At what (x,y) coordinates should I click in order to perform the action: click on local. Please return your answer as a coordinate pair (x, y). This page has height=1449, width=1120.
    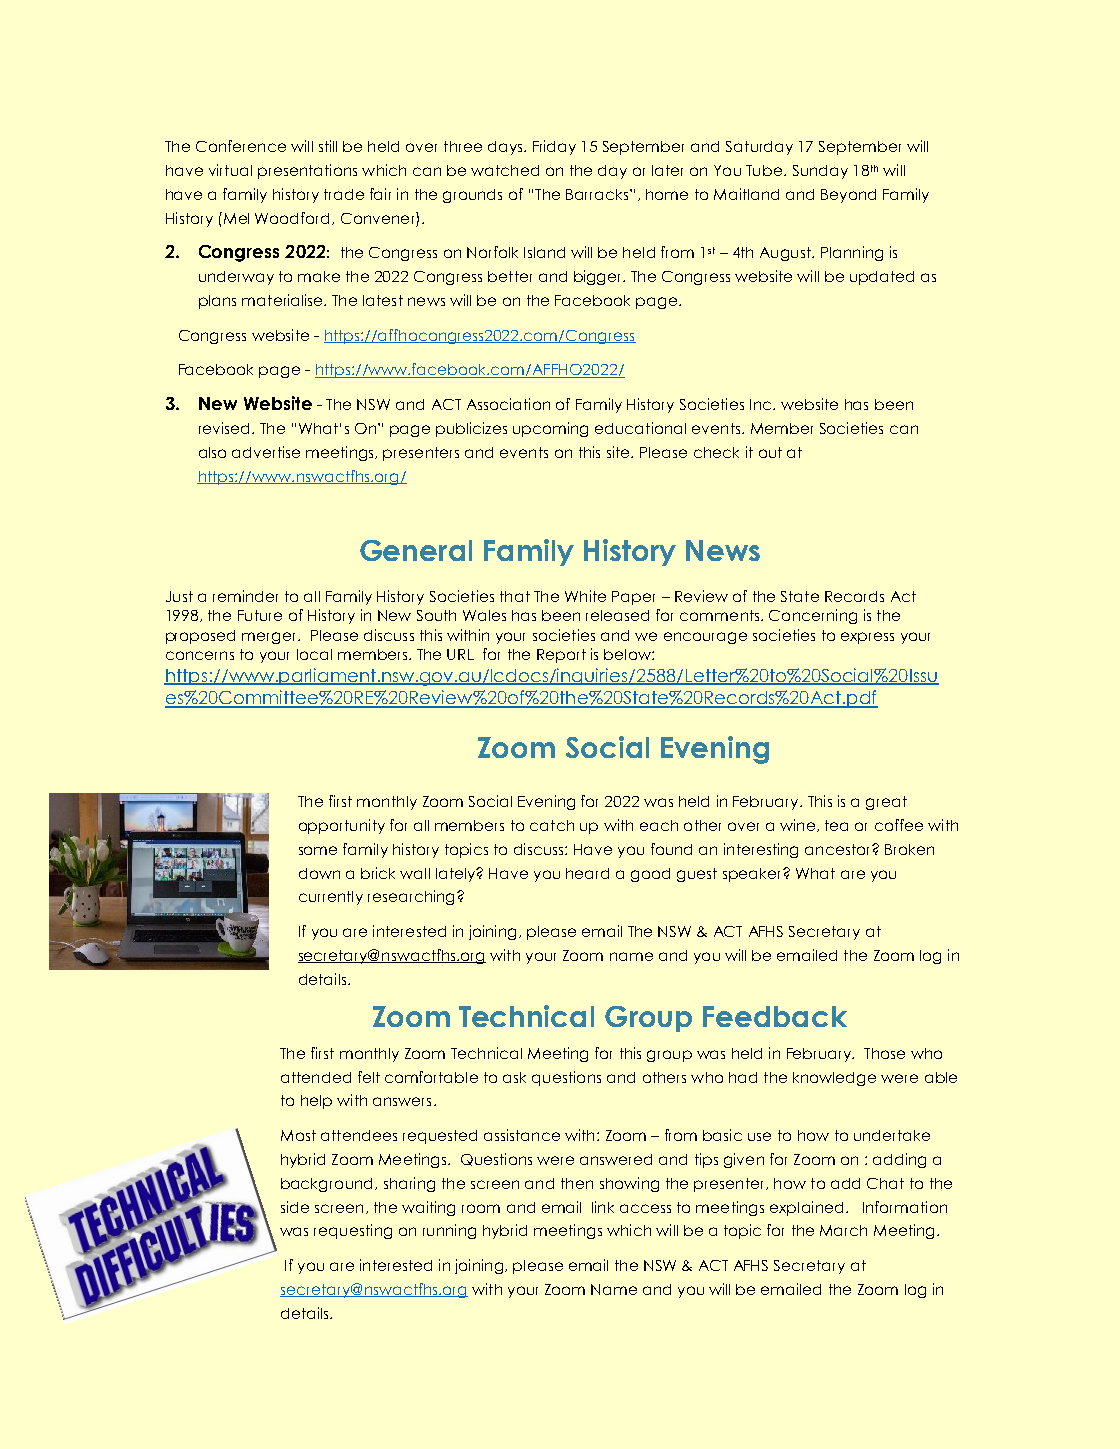
    Looking at the image, I should click on (314, 654).
